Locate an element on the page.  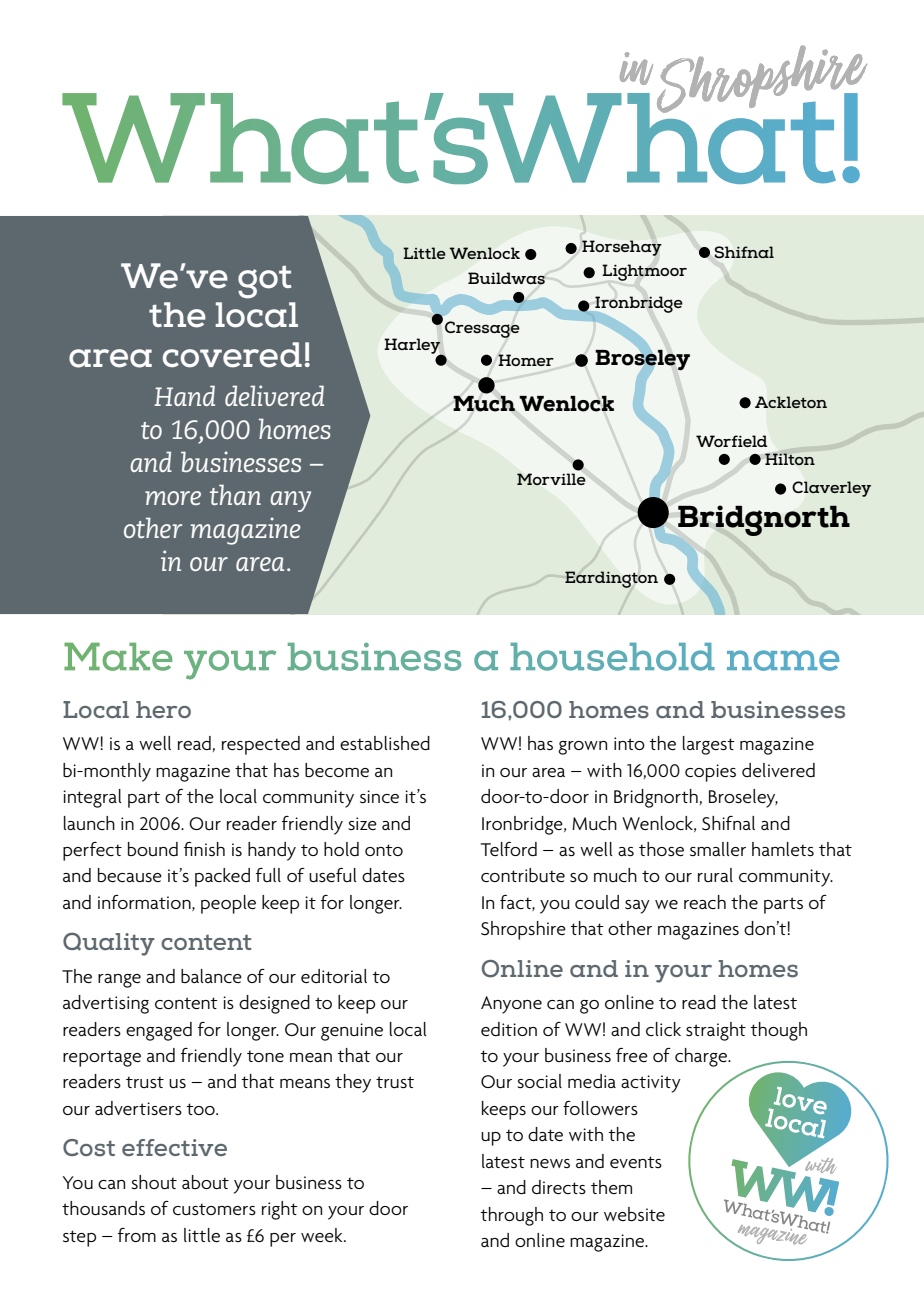
Make is located at coordinates (118, 657).
